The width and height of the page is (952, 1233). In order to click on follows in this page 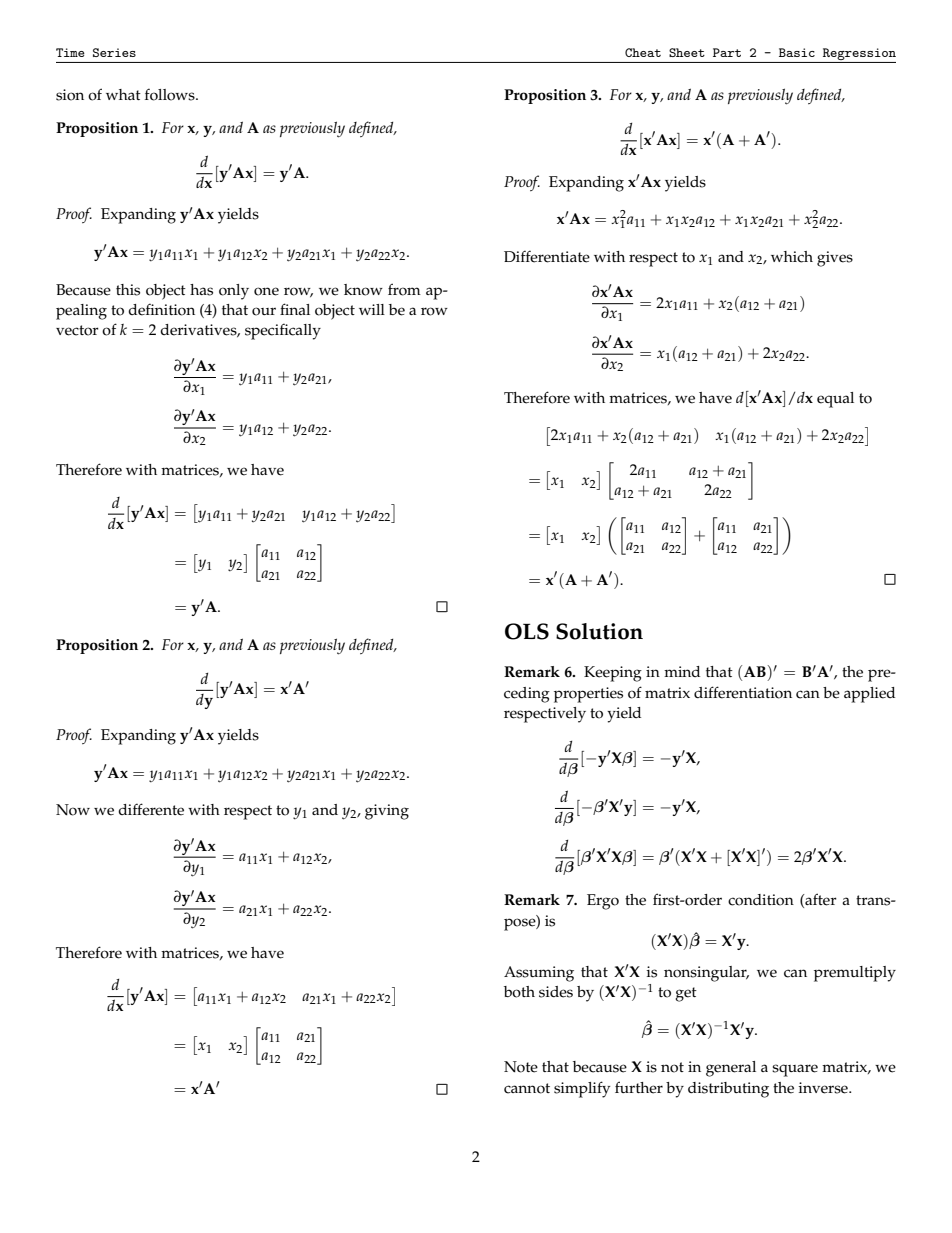, I will do `click(171, 94)`.
